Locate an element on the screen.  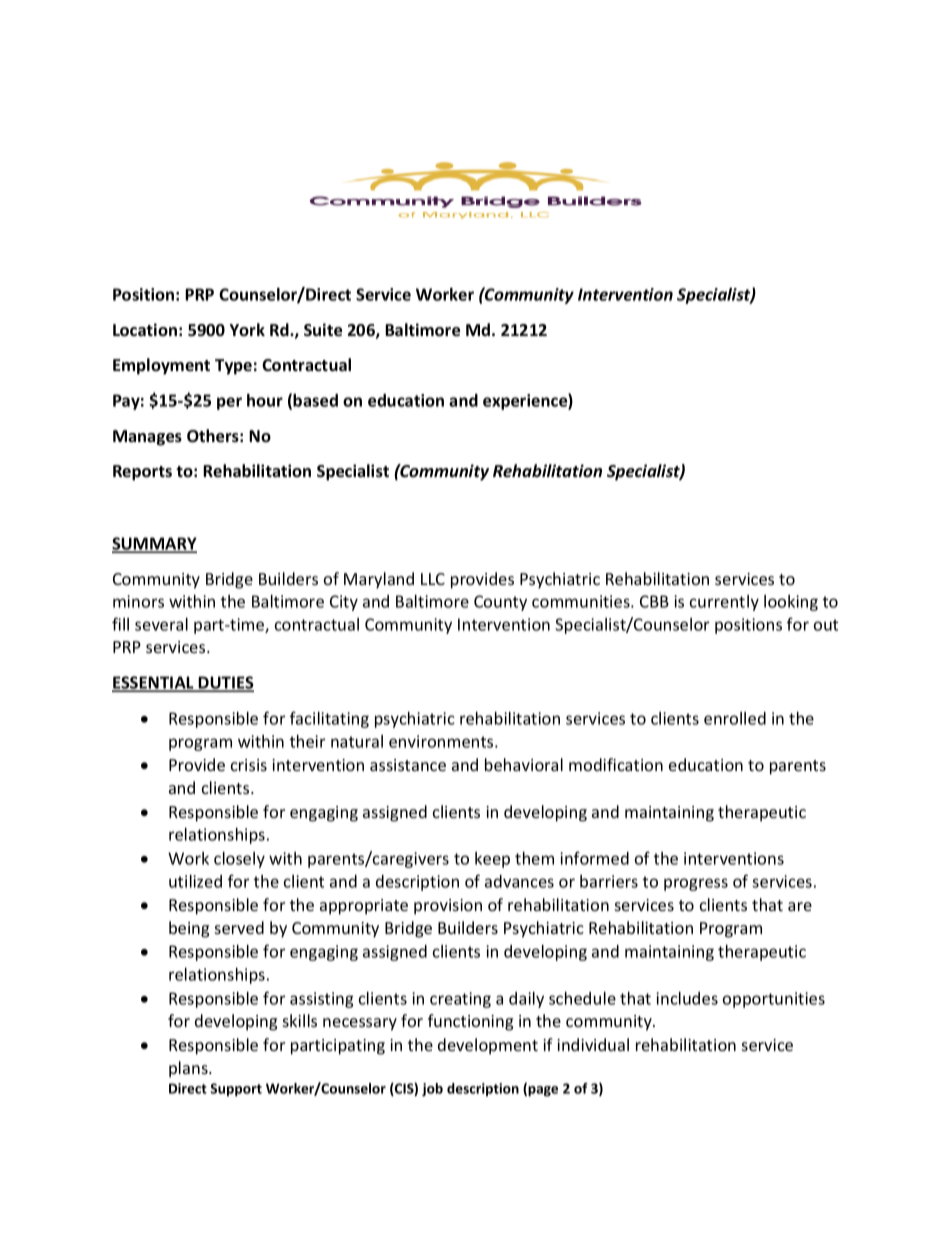
Suite is located at coordinates (323, 330).
